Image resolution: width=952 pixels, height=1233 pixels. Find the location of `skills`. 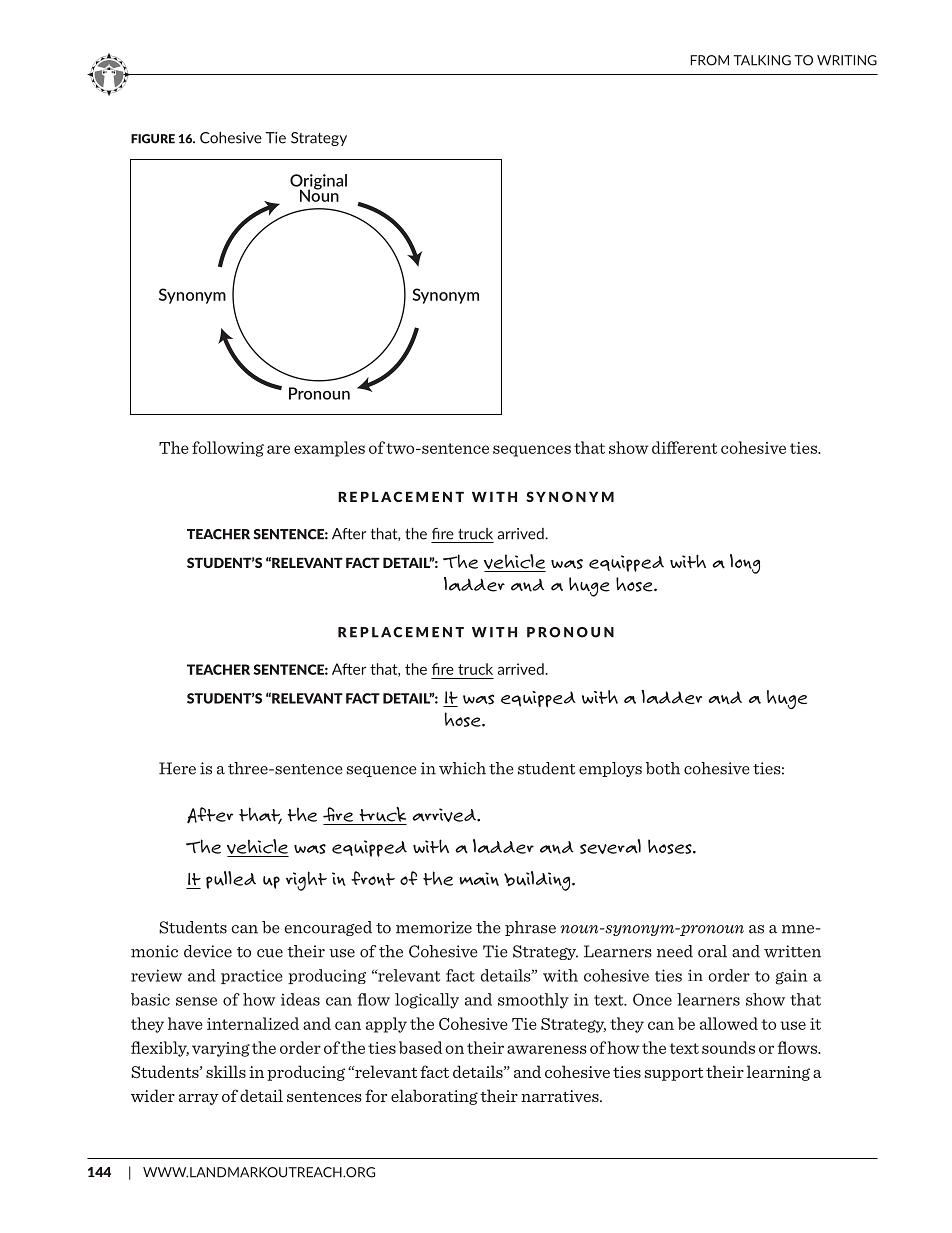

skills is located at coordinates (226, 1071).
